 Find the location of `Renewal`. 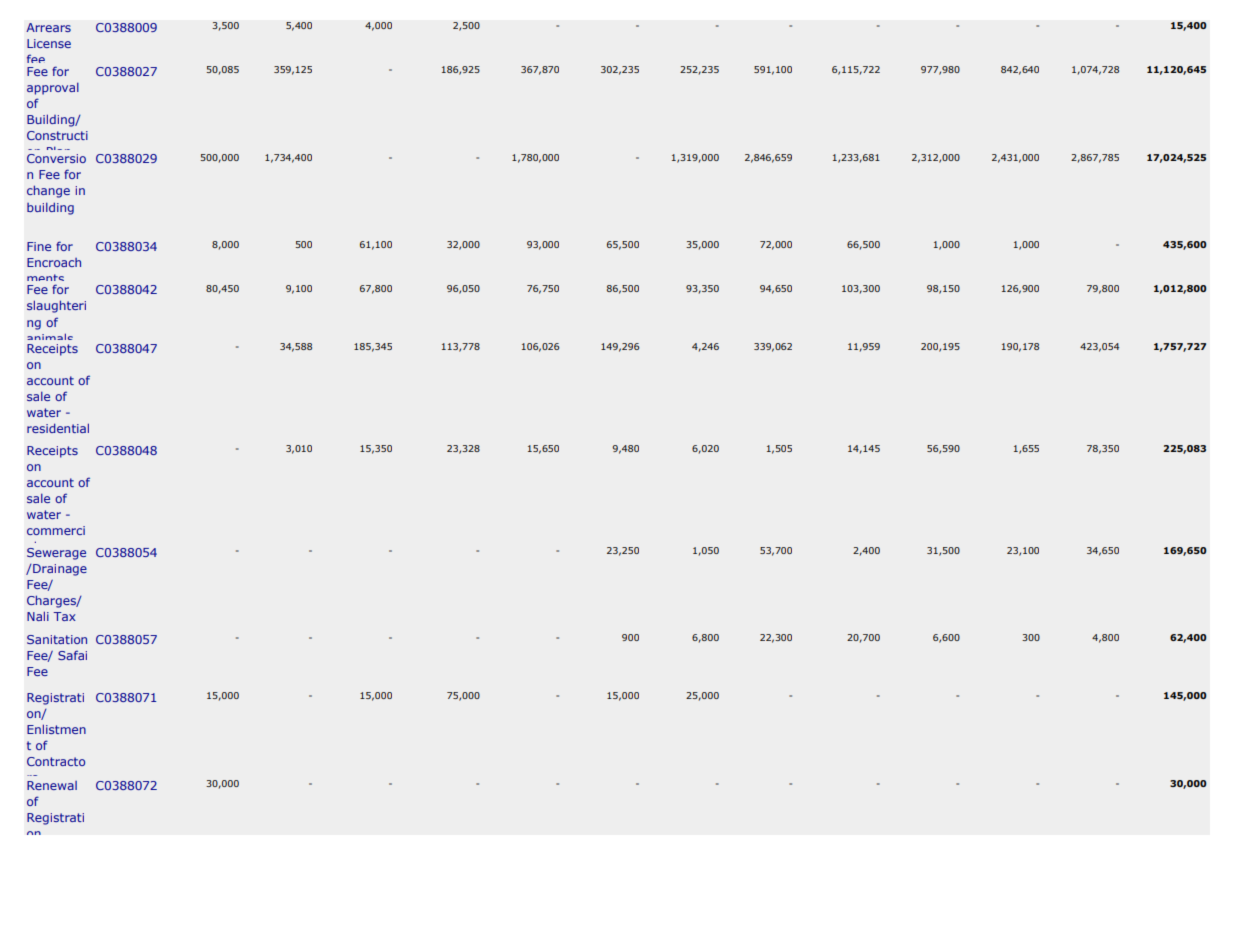

Renewal is located at coordinates (52, 785).
